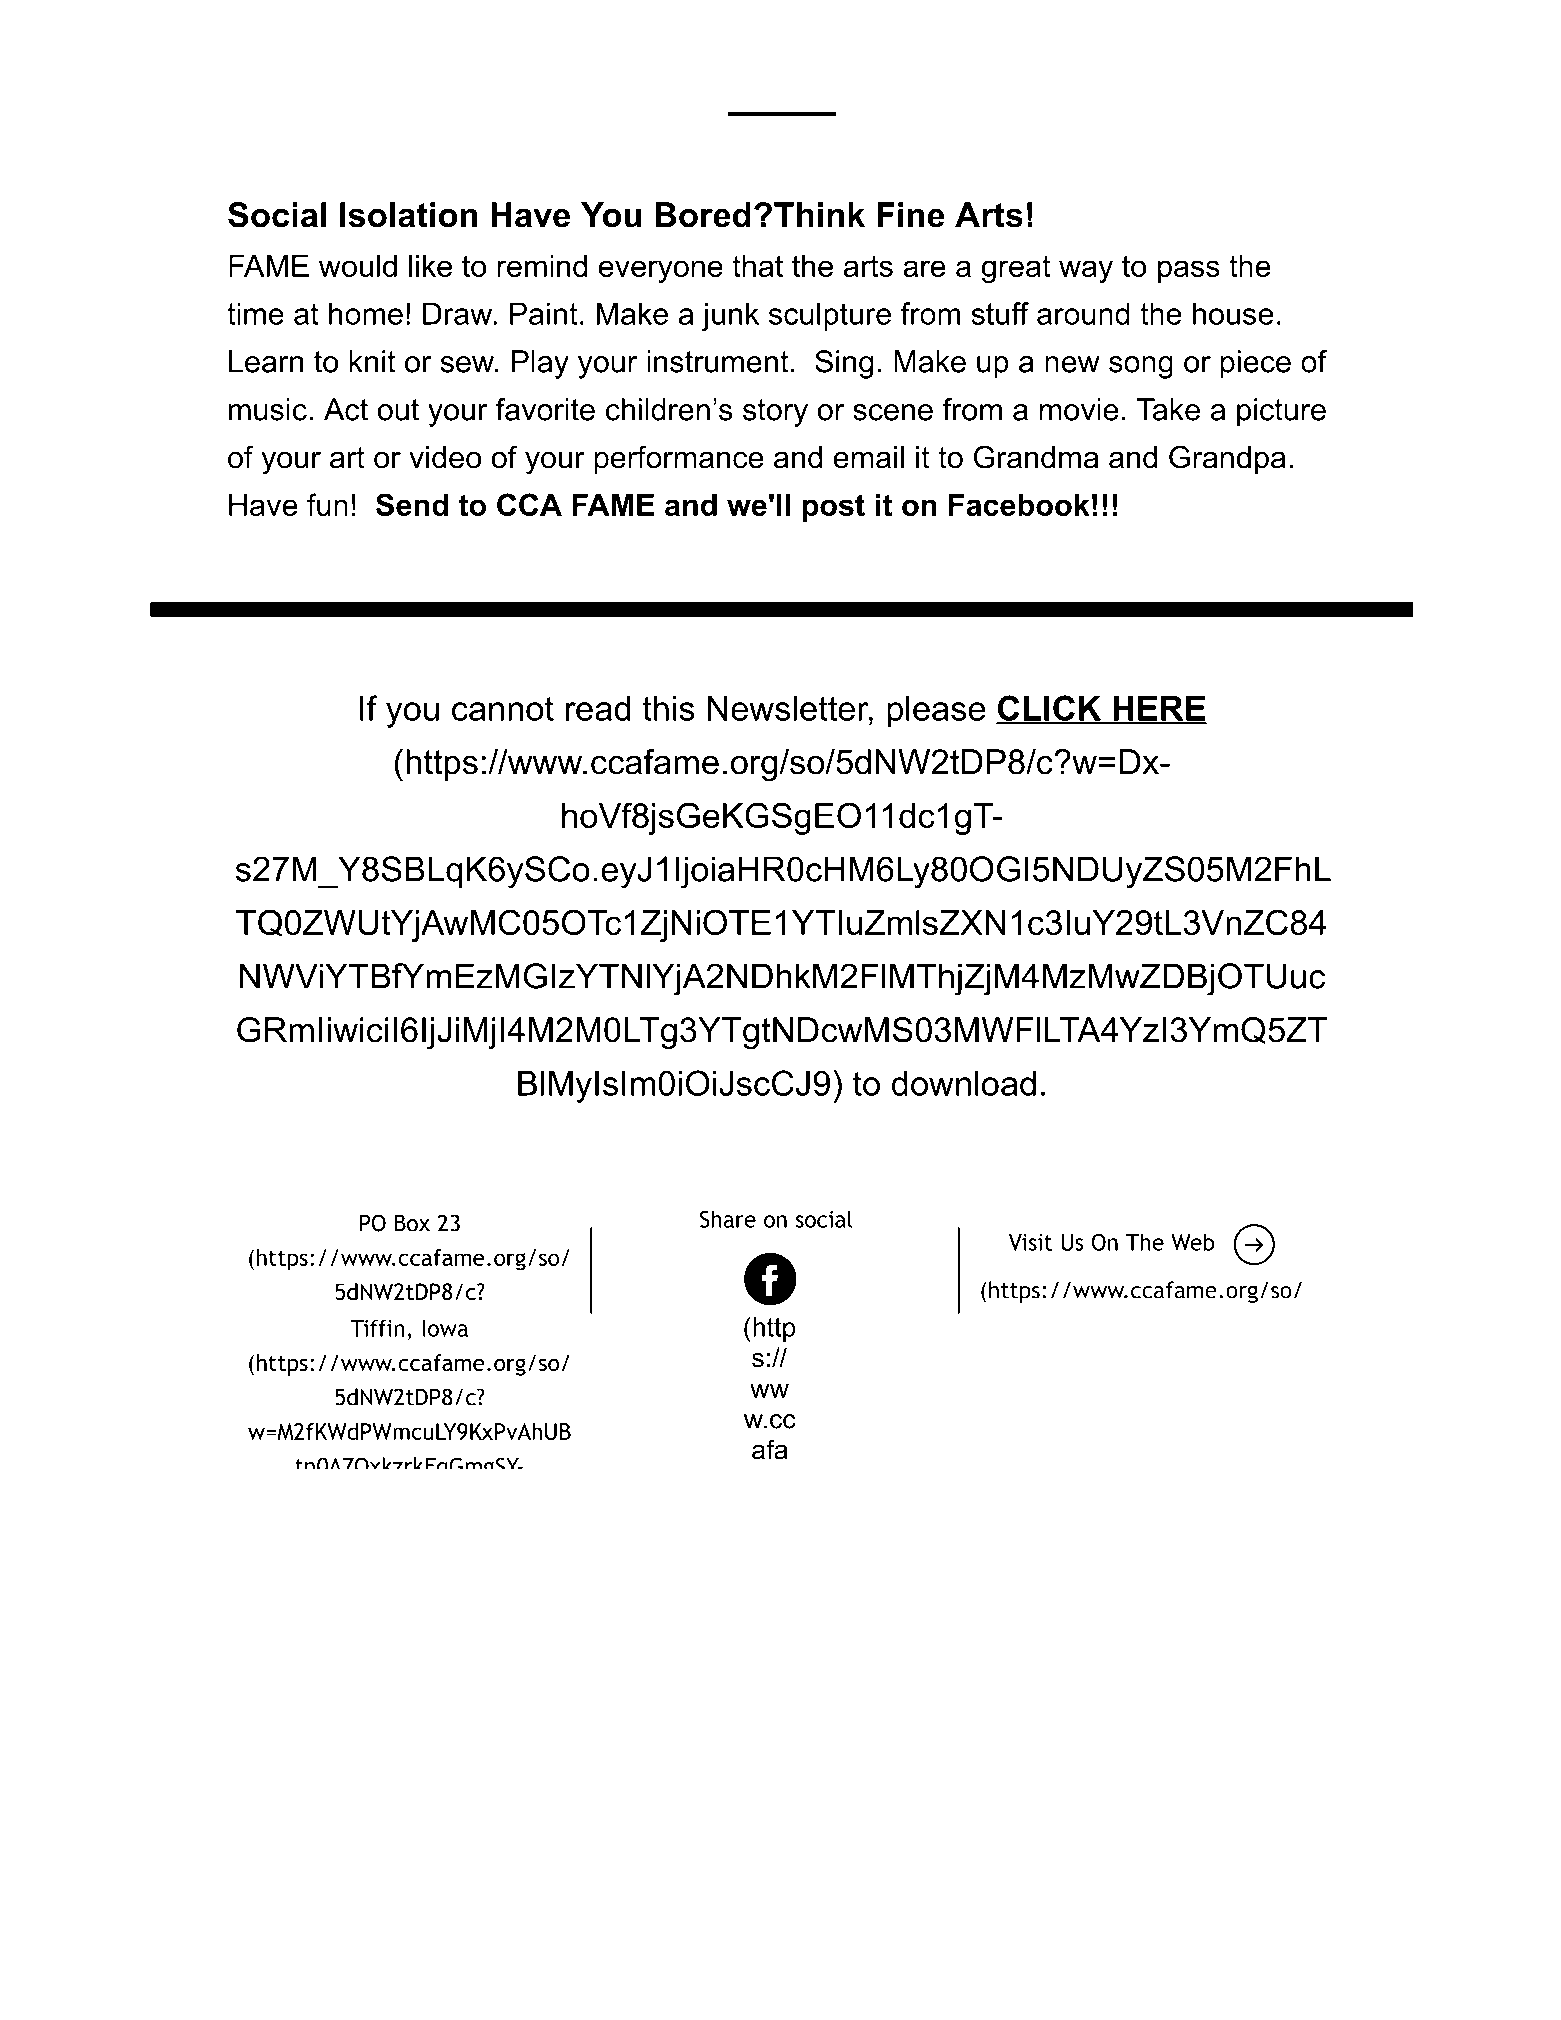  What do you see at coordinates (503, 709) in the document?
I see `cannot` at bounding box center [503, 709].
